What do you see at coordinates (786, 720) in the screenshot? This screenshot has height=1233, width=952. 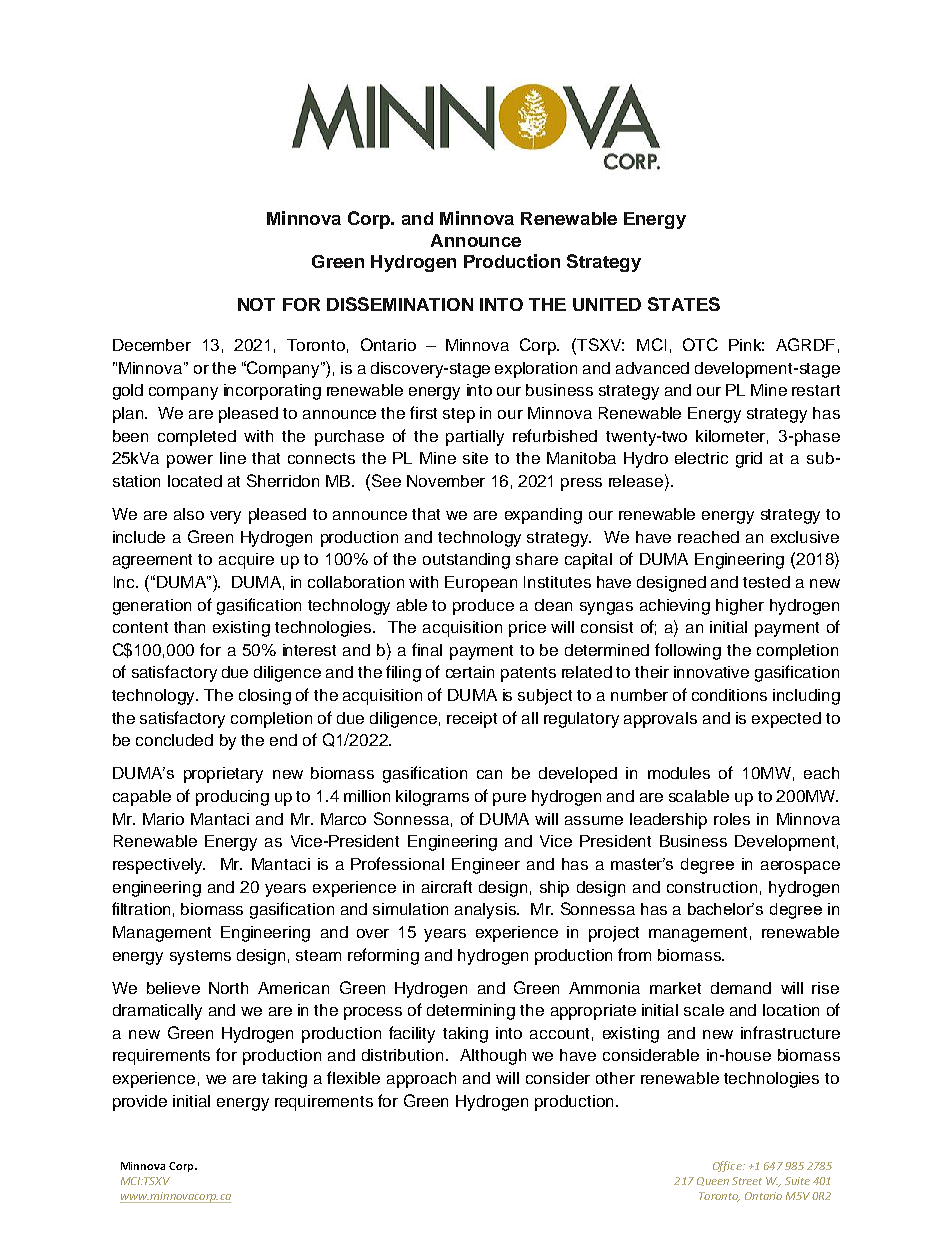 I see `expected` at bounding box center [786, 720].
